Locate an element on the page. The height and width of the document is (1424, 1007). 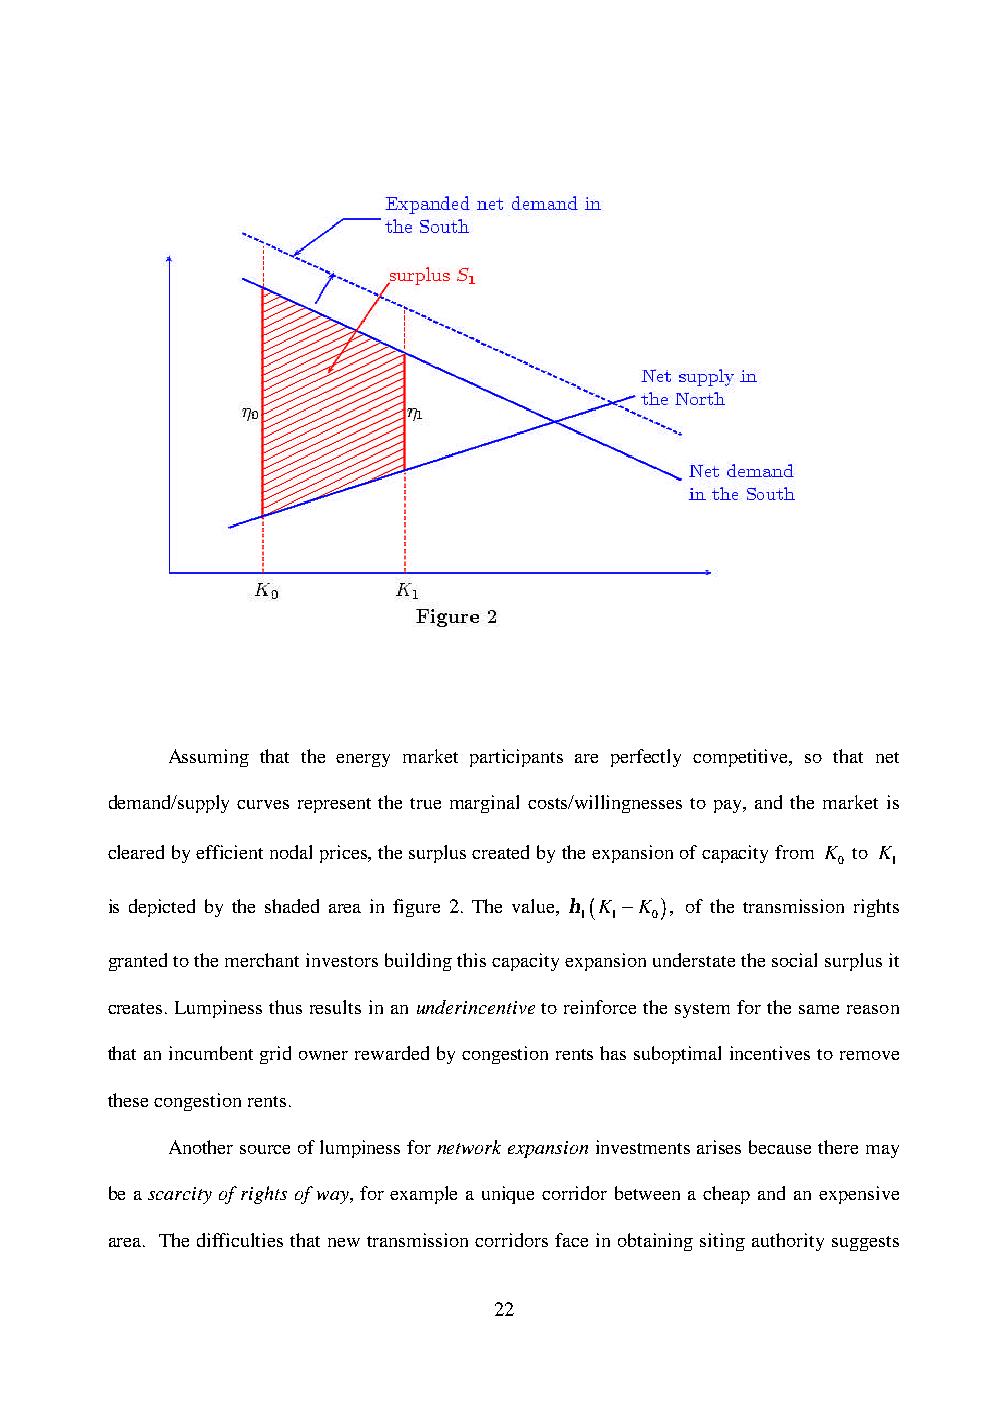
difficulties is located at coordinates (240, 1240).
